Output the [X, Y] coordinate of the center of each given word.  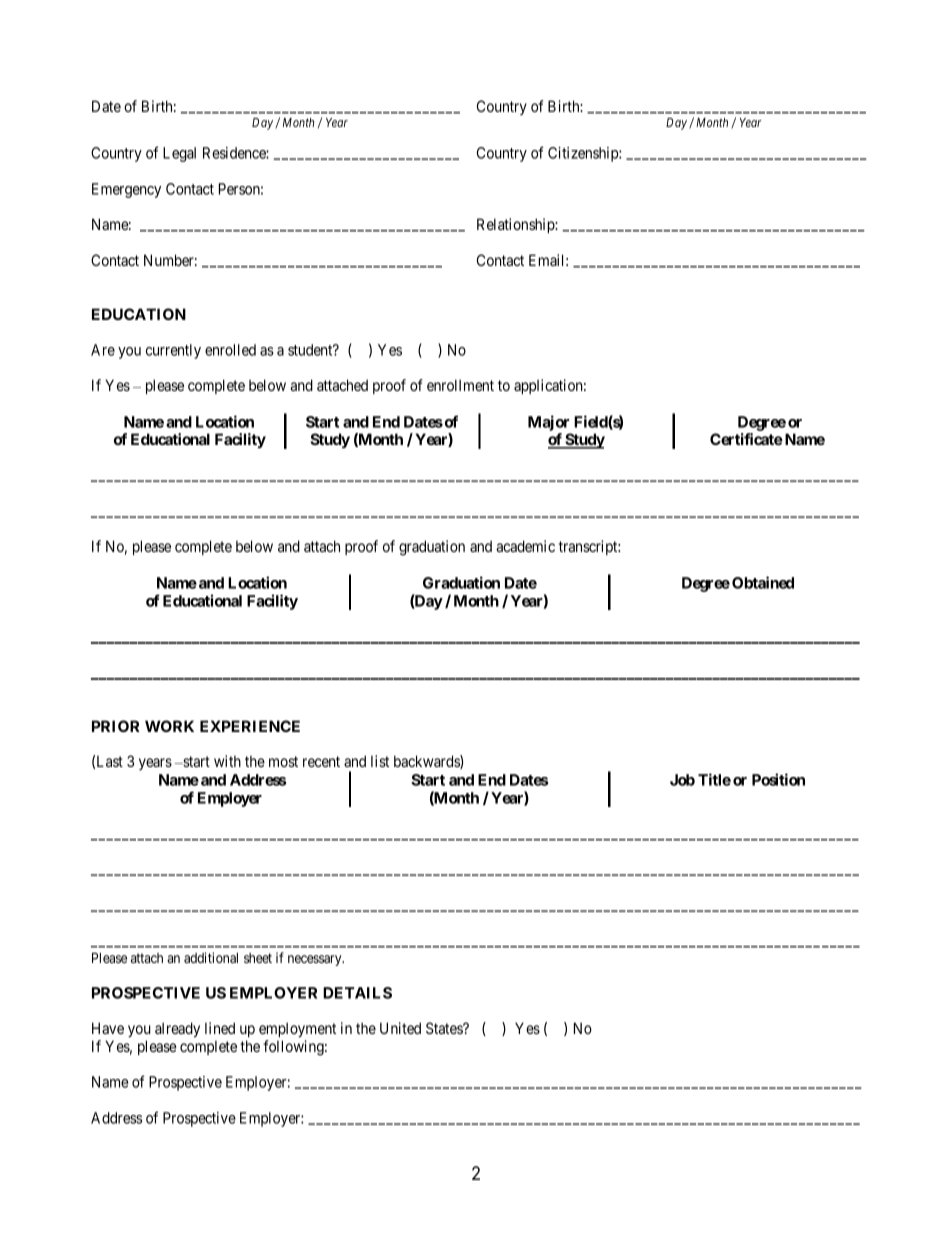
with [227, 761]
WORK [169, 726]
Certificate [746, 439]
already [177, 1030]
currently [173, 351]
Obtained [763, 582]
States [445, 1028]
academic [525, 546]
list [380, 761]
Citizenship [584, 154]
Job [682, 780]
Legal [179, 154]
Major [548, 423]
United [400, 1028]
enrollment [460, 385]
